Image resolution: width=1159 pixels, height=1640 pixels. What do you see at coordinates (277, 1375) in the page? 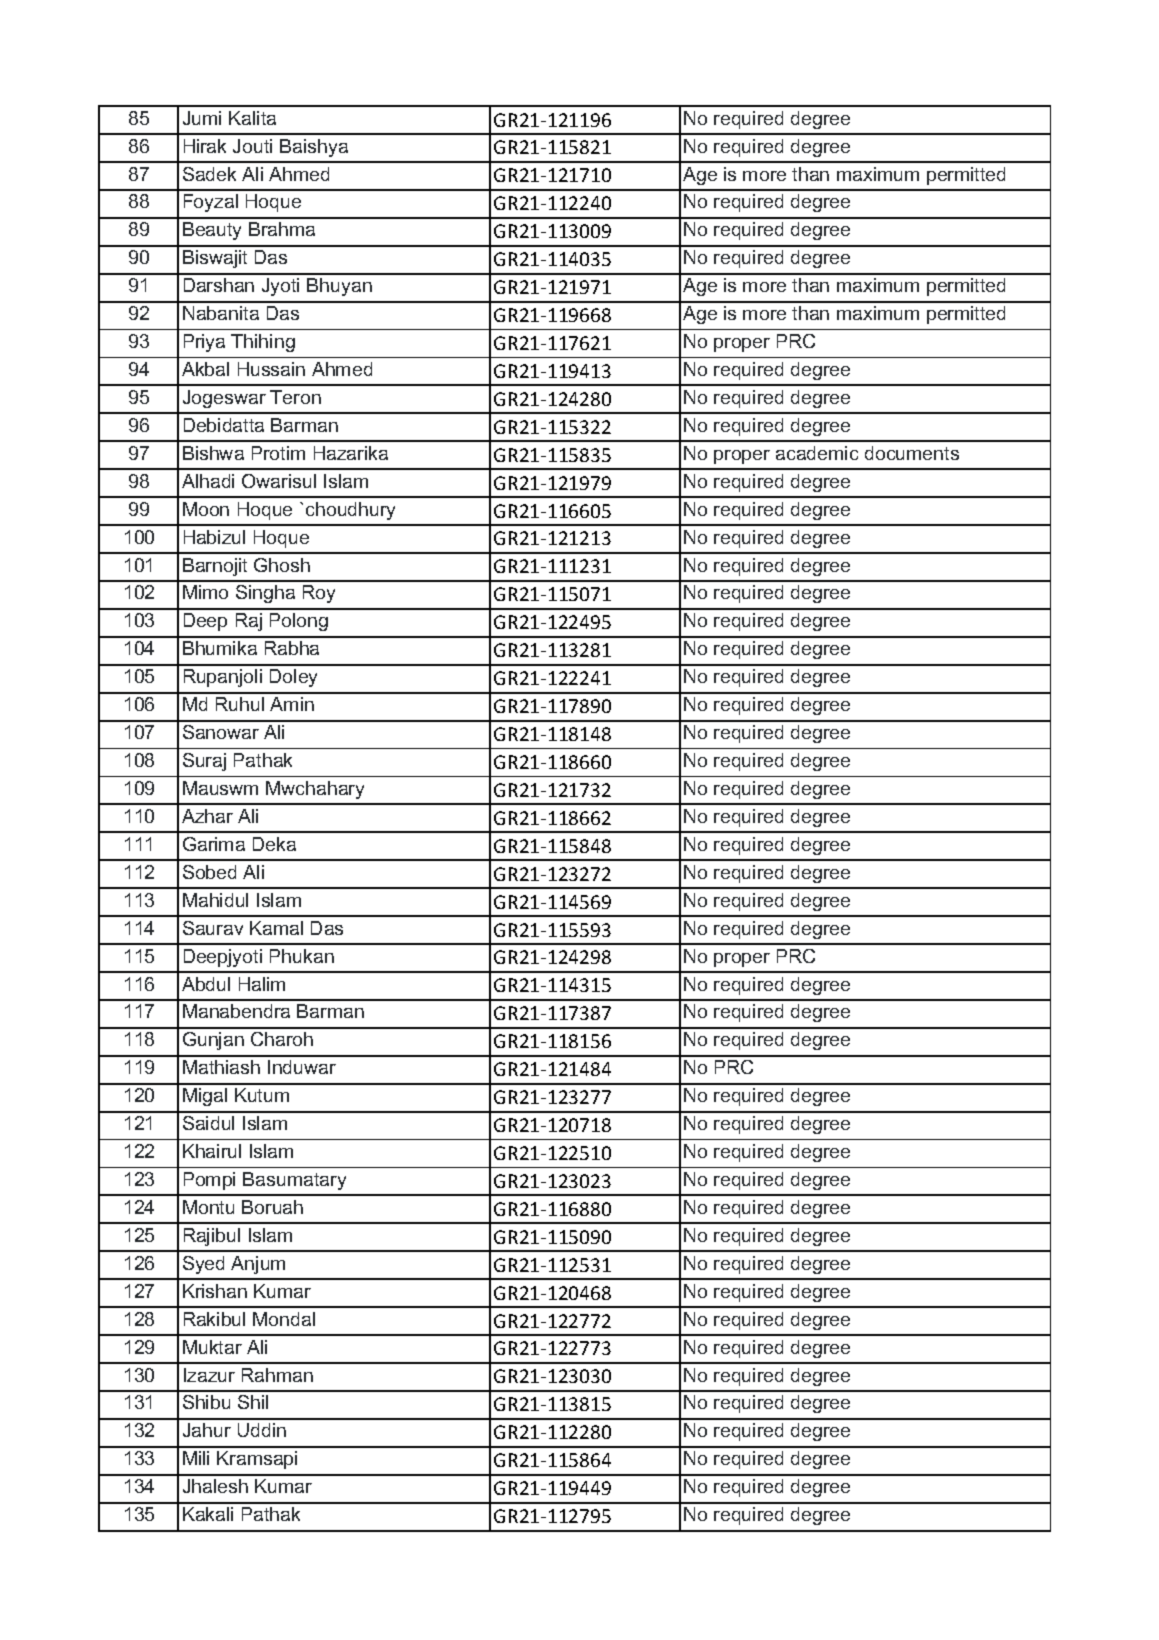
I see `Rahman` at bounding box center [277, 1375].
